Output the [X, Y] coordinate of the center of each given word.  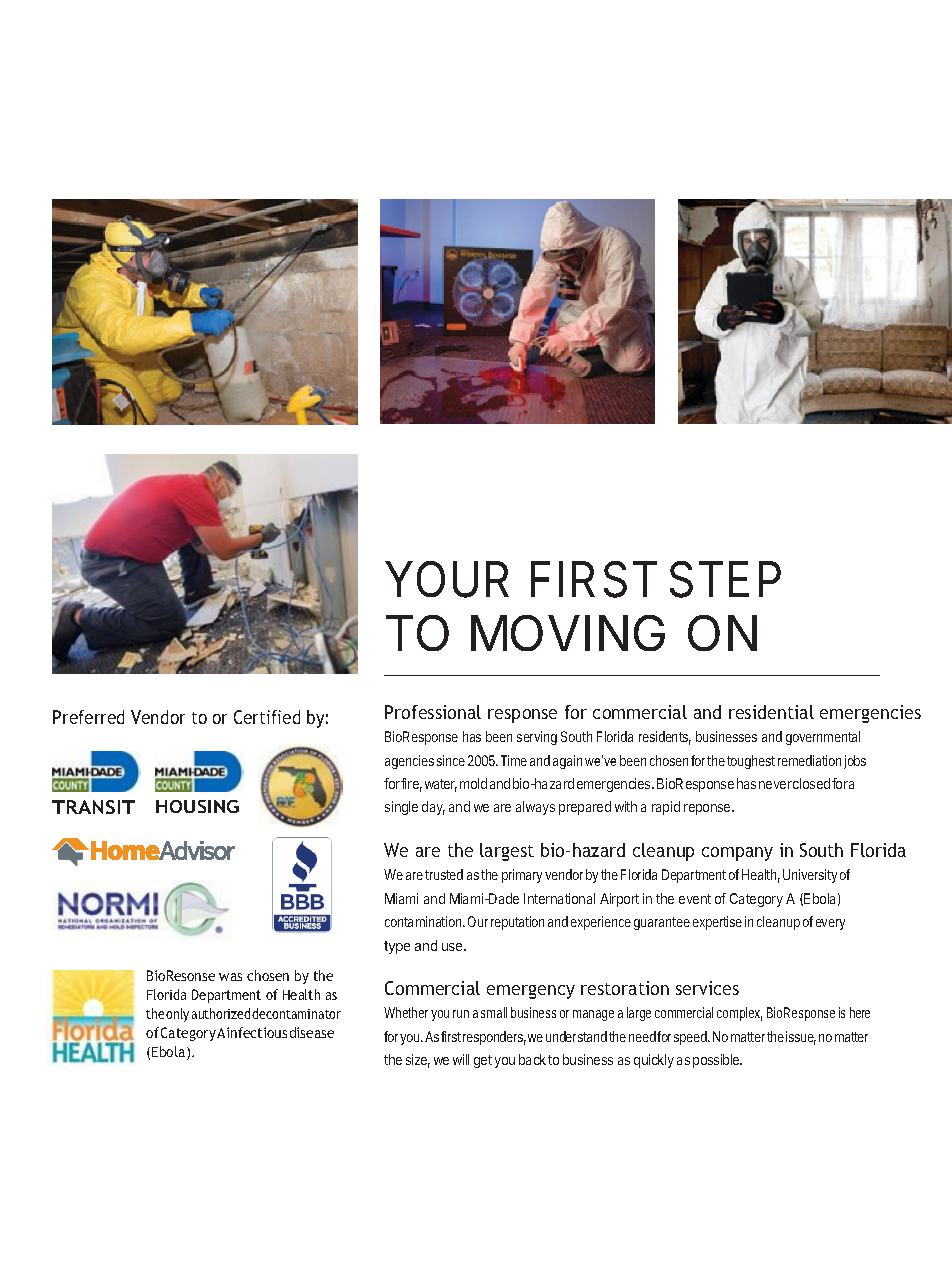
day [433, 808]
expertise [717, 923]
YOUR [447, 579]
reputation [517, 923]
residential [771, 712]
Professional [433, 712]
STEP [725, 579]
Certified [267, 717]
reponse [708, 809]
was [230, 977]
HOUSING [197, 806]
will [461, 1059]
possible [717, 1061]
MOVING [568, 633]
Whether [406, 1012]
